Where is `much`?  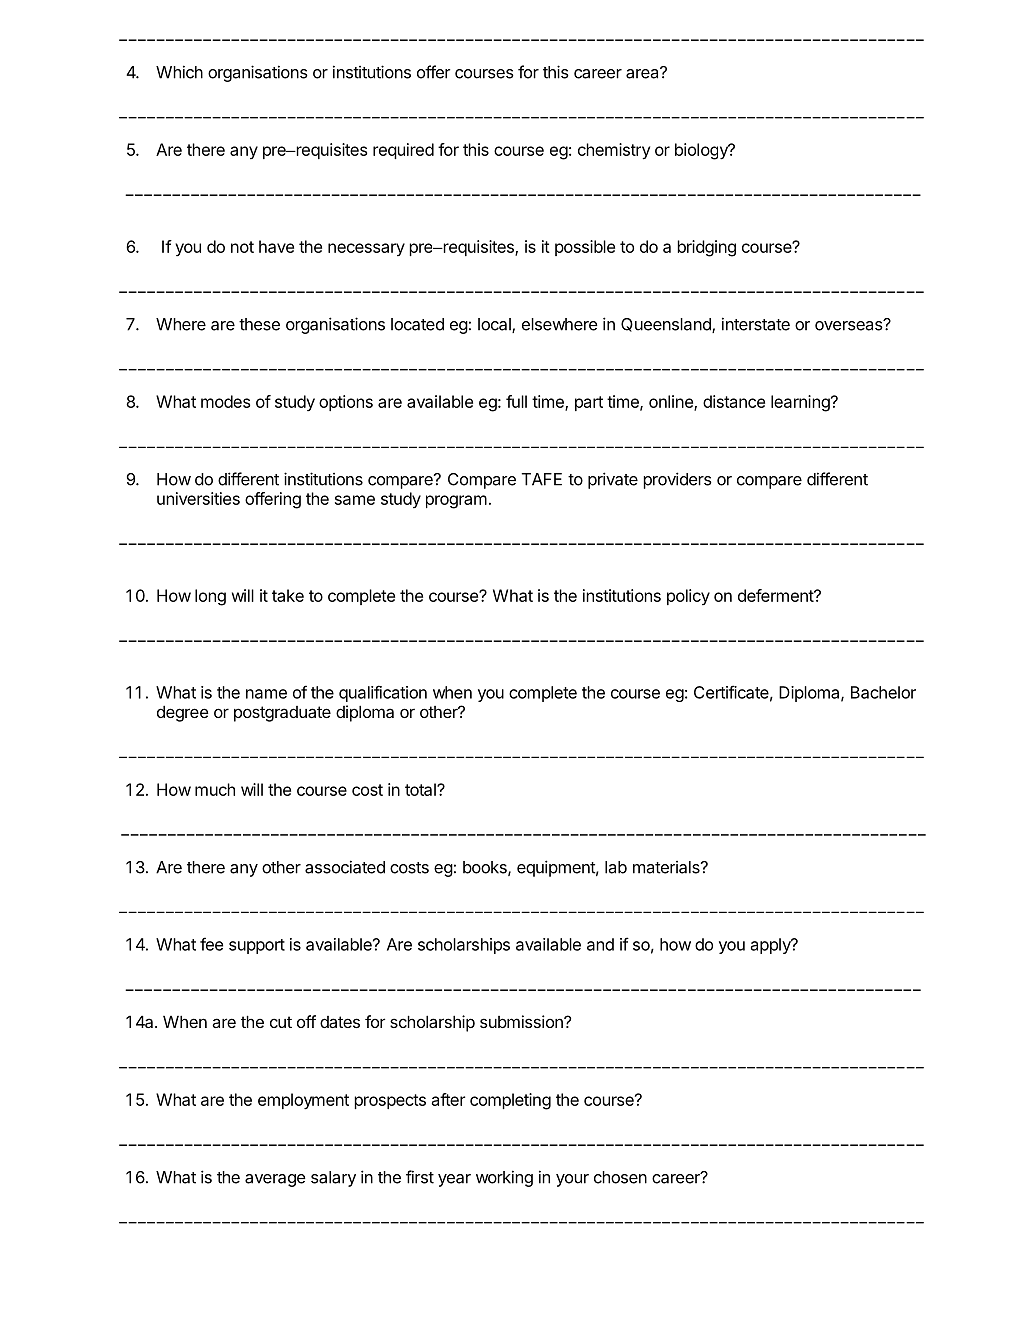 much is located at coordinates (215, 789).
